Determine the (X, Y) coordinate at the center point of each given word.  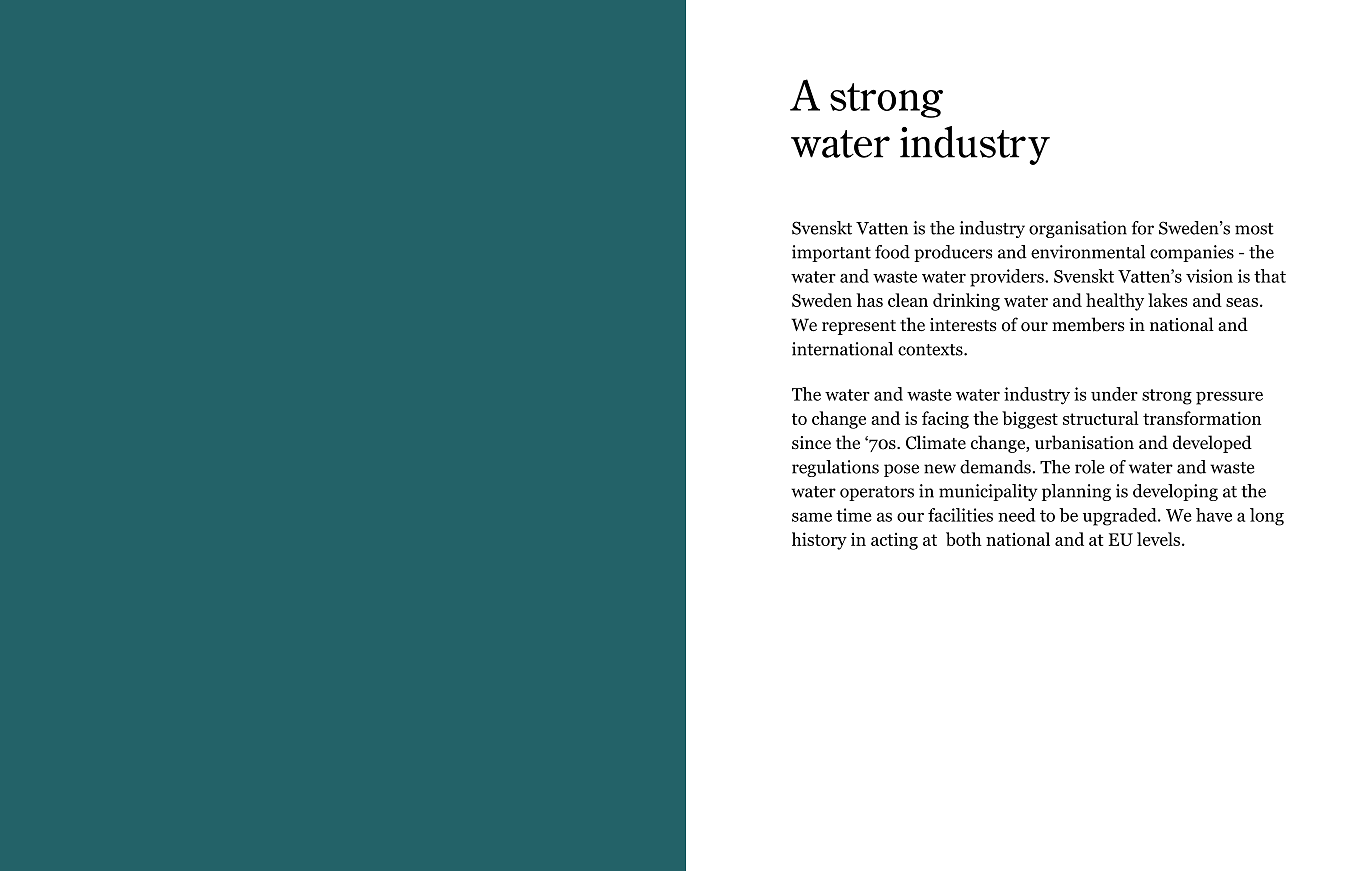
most (1254, 229)
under (1114, 394)
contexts (931, 350)
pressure (1229, 398)
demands (996, 467)
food (892, 252)
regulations (835, 468)
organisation (1078, 229)
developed (1212, 444)
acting (894, 541)
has (869, 300)
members (1088, 324)
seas (1242, 302)
